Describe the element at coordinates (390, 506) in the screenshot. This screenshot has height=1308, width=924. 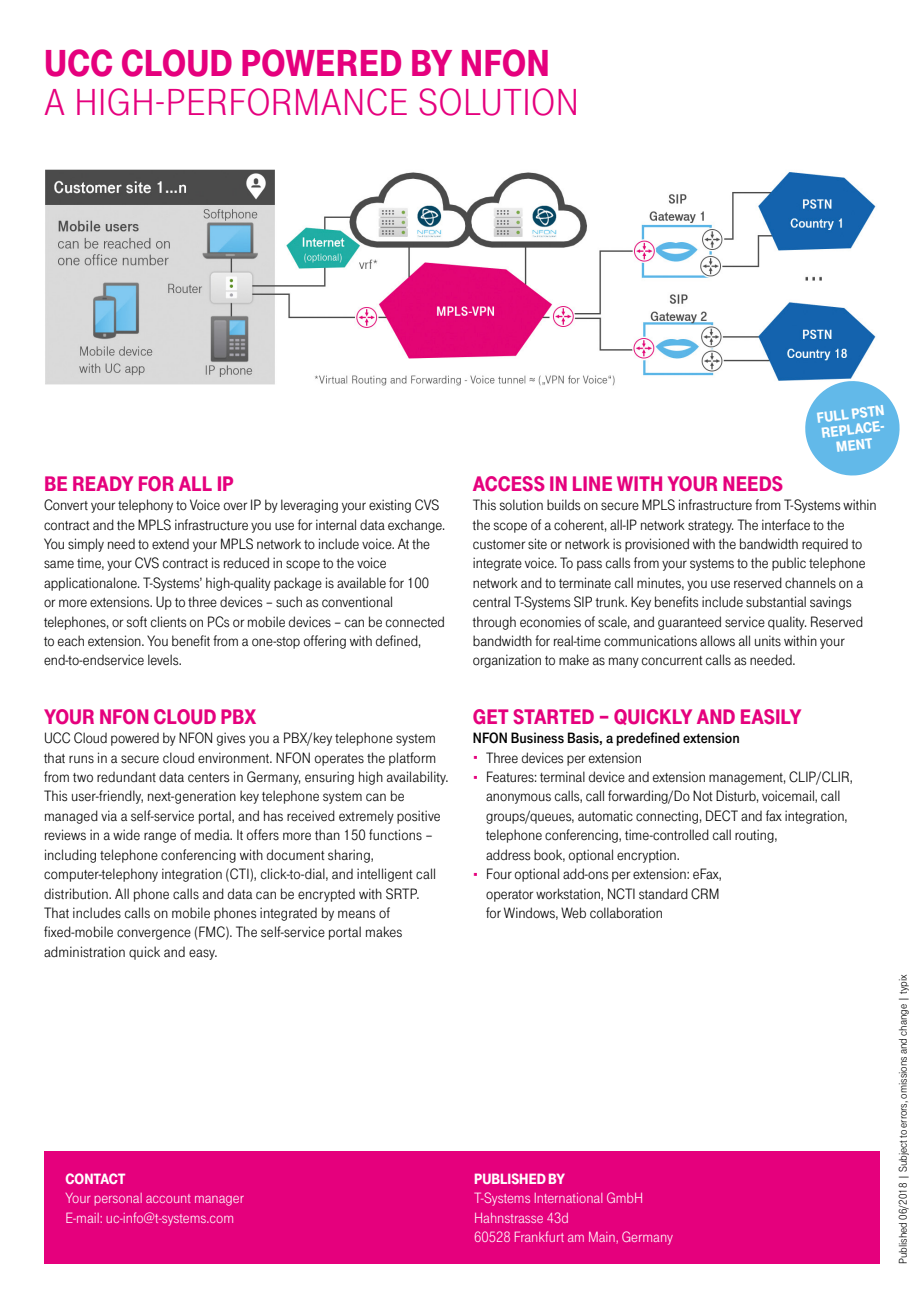
I see `existing` at that location.
